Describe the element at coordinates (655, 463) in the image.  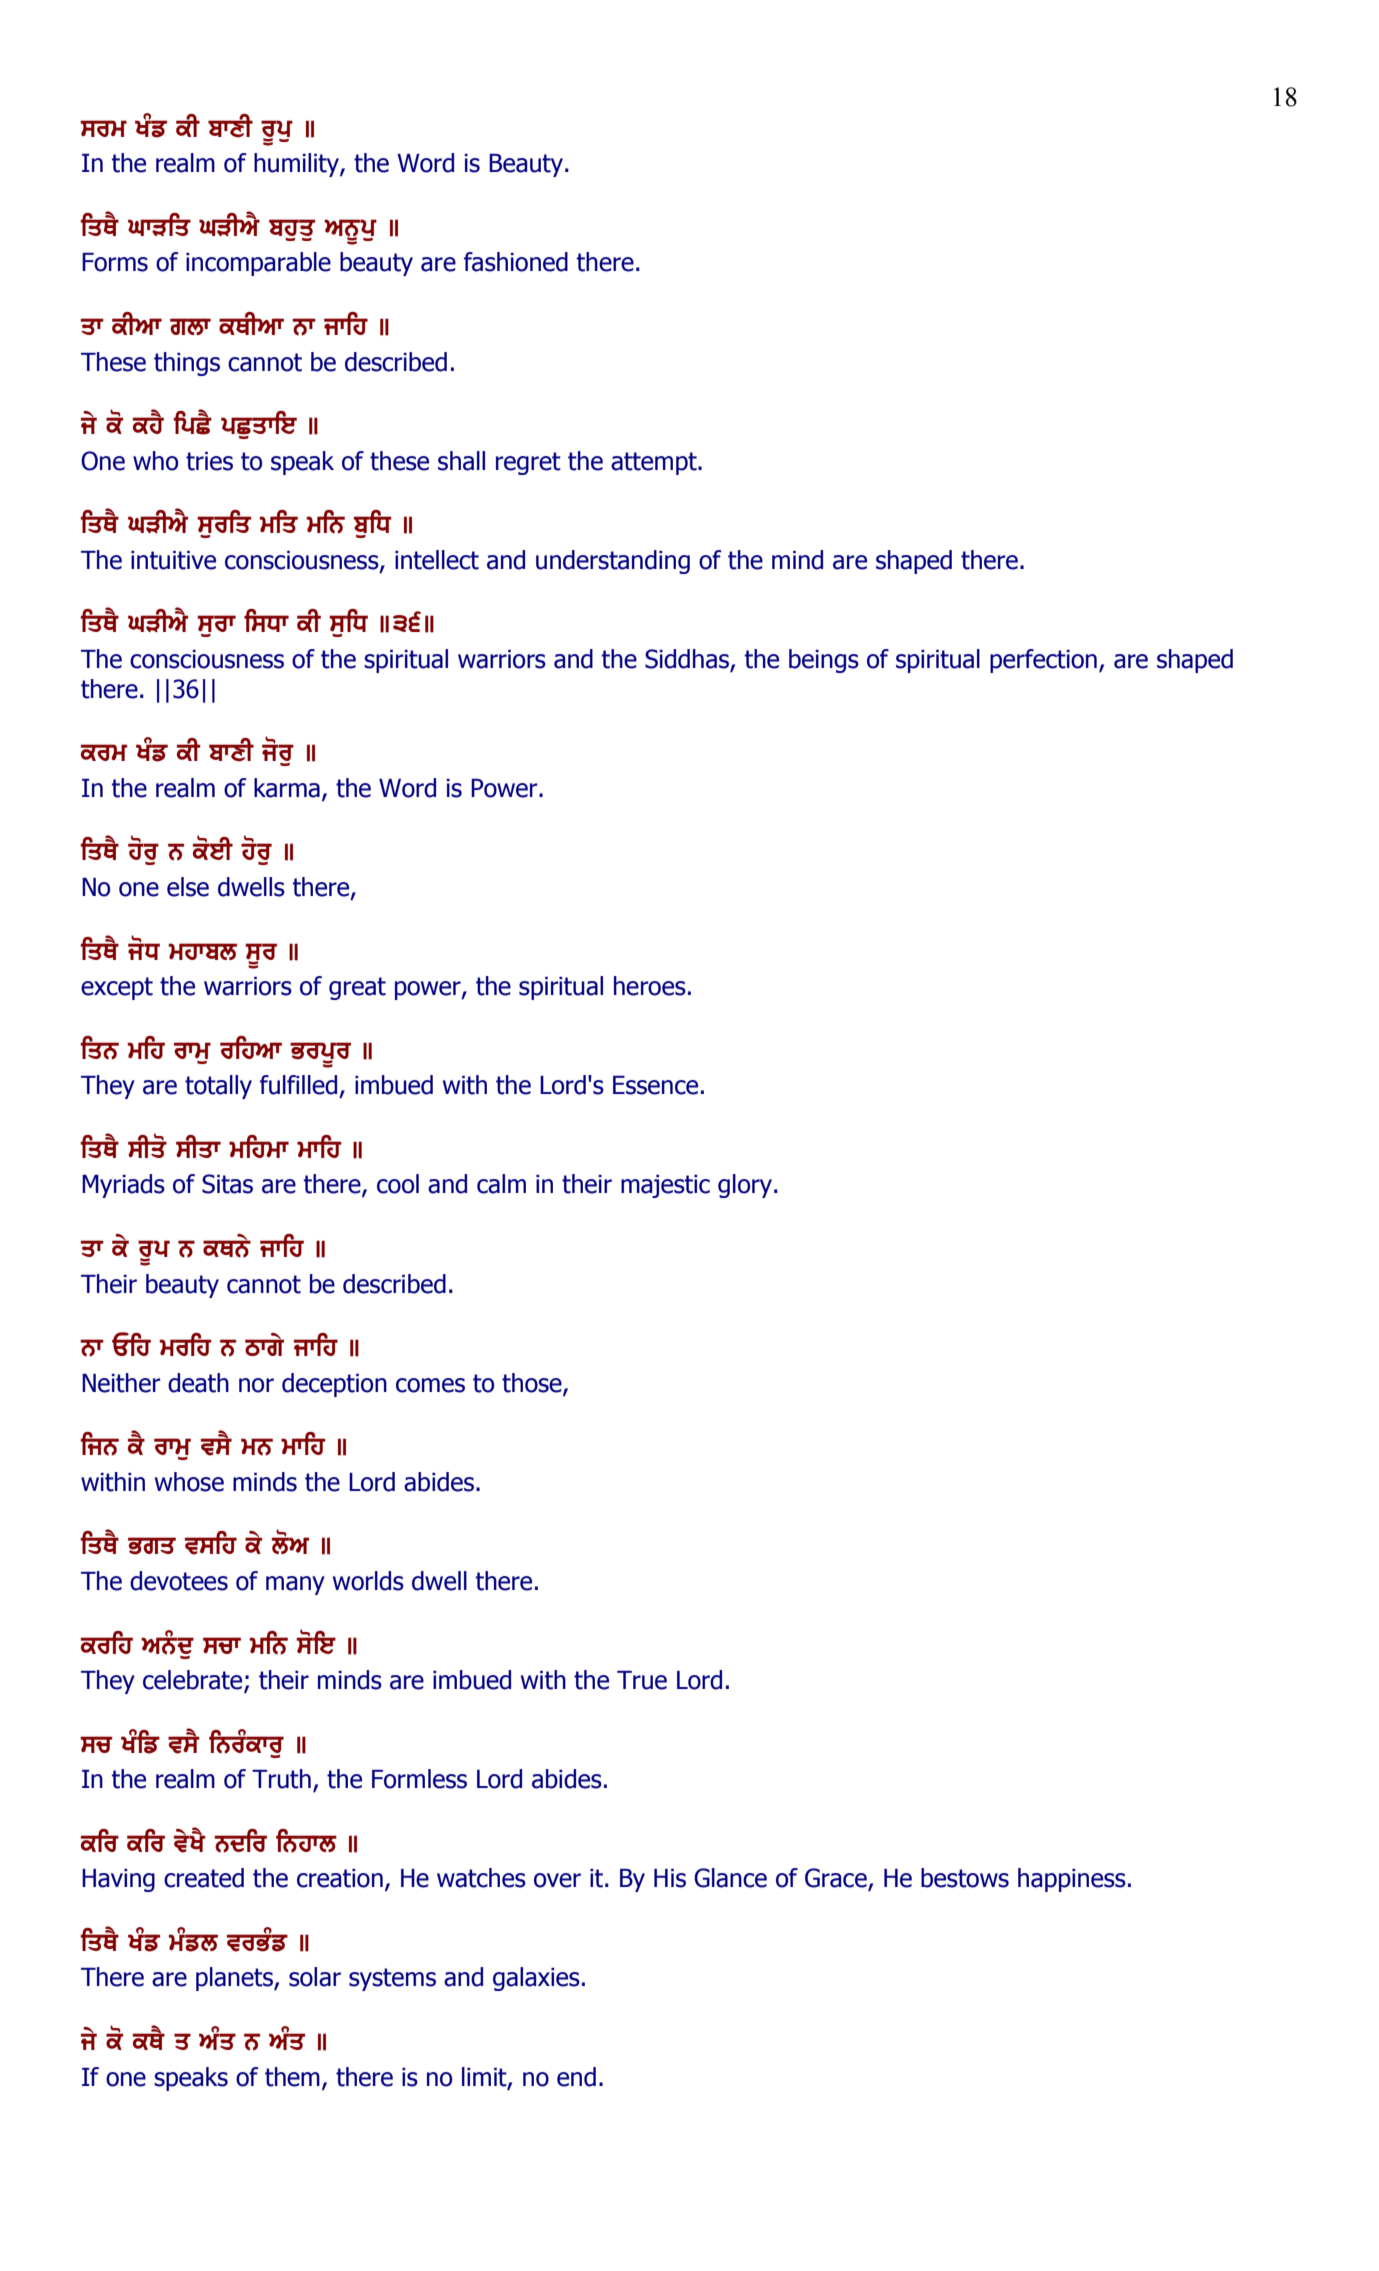
I see `attempt` at that location.
